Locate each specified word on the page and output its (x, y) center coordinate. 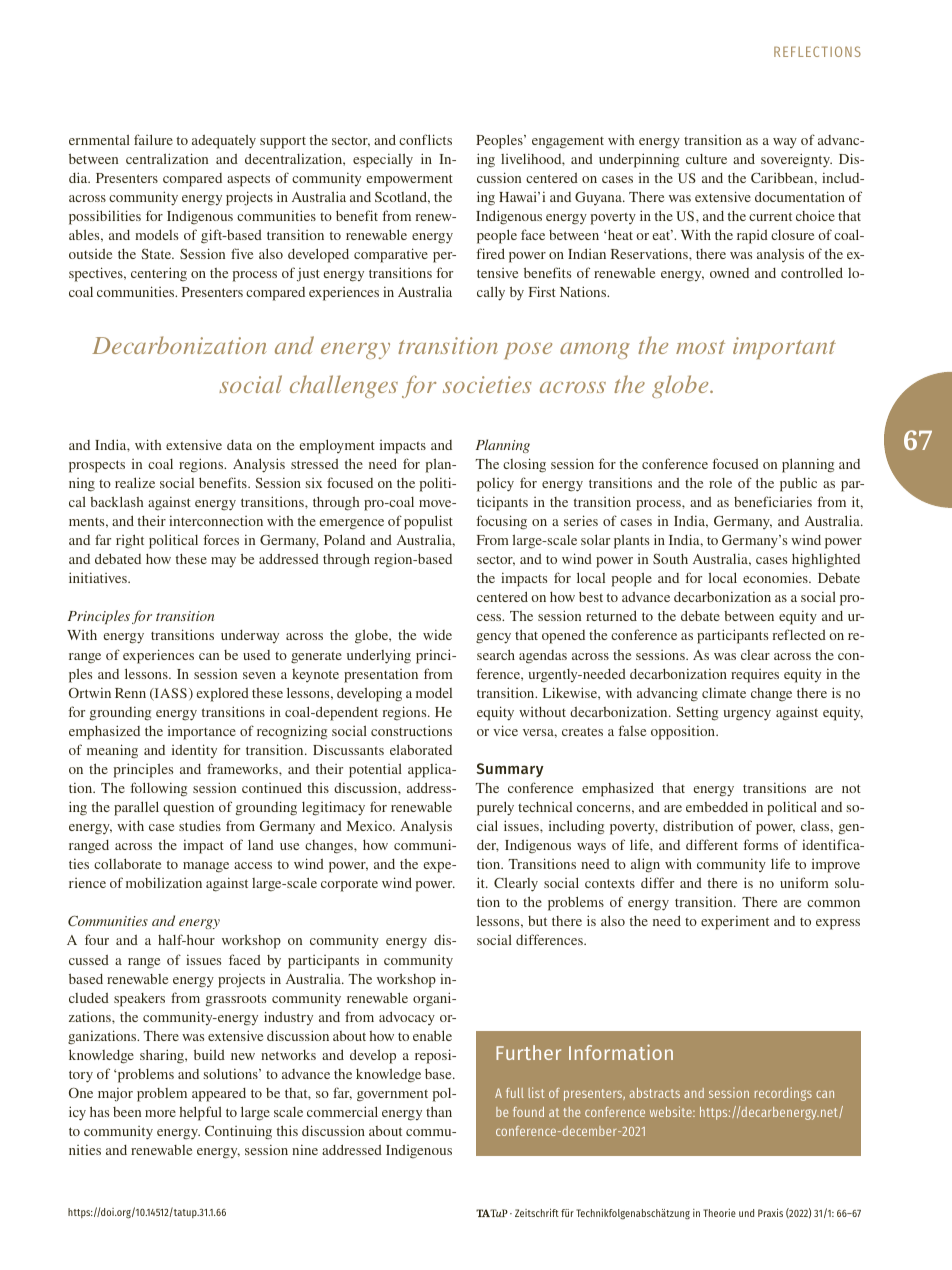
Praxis (770, 1212)
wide (437, 634)
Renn (130, 693)
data (239, 445)
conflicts (425, 139)
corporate (349, 885)
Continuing (238, 1132)
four (97, 939)
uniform (804, 882)
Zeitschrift (537, 1212)
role (720, 483)
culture (706, 159)
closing (524, 465)
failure (153, 139)
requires (755, 676)
